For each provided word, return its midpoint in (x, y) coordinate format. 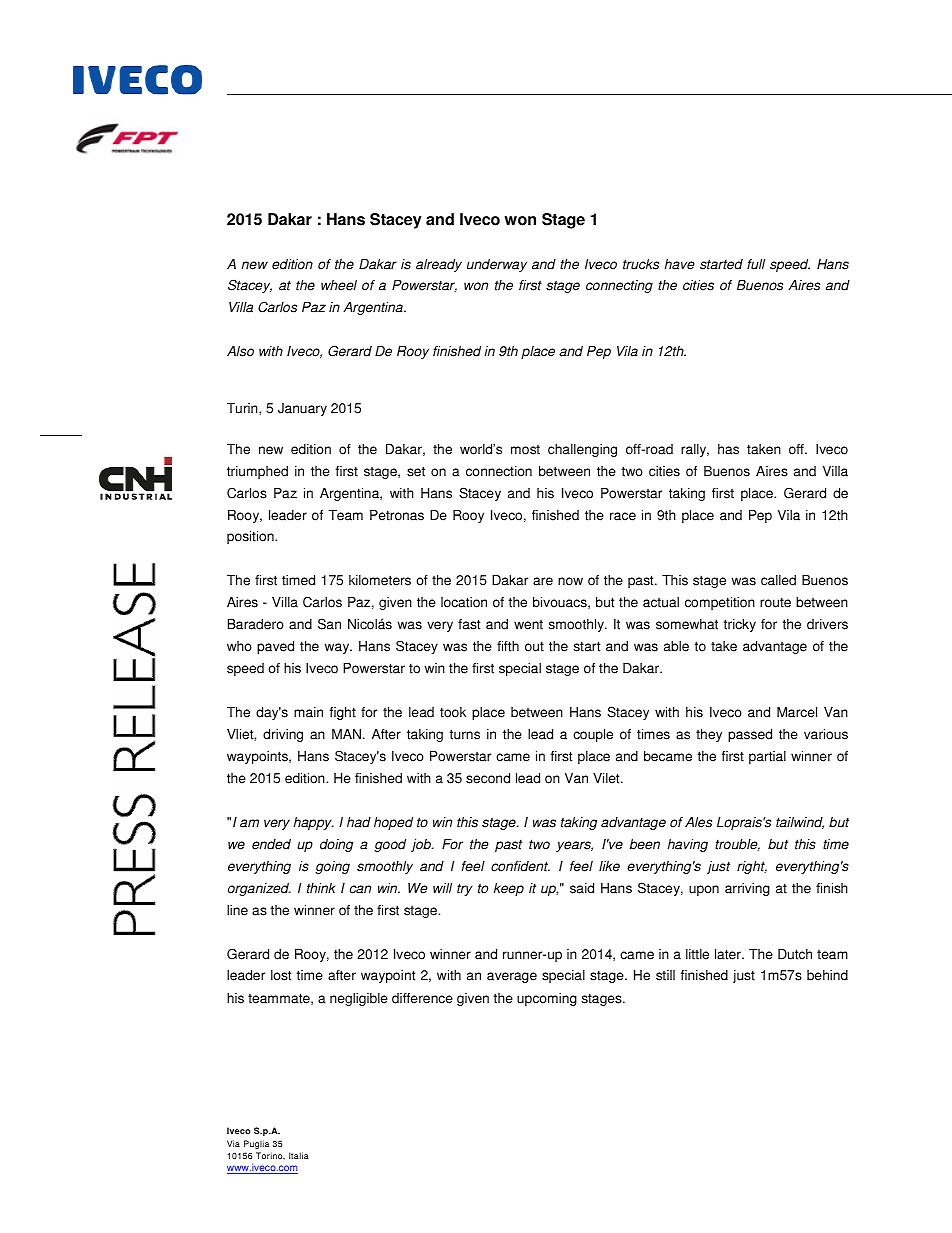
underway (497, 265)
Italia (299, 1155)
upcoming (547, 999)
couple (593, 735)
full (756, 264)
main (308, 712)
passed (750, 735)
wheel (339, 285)
